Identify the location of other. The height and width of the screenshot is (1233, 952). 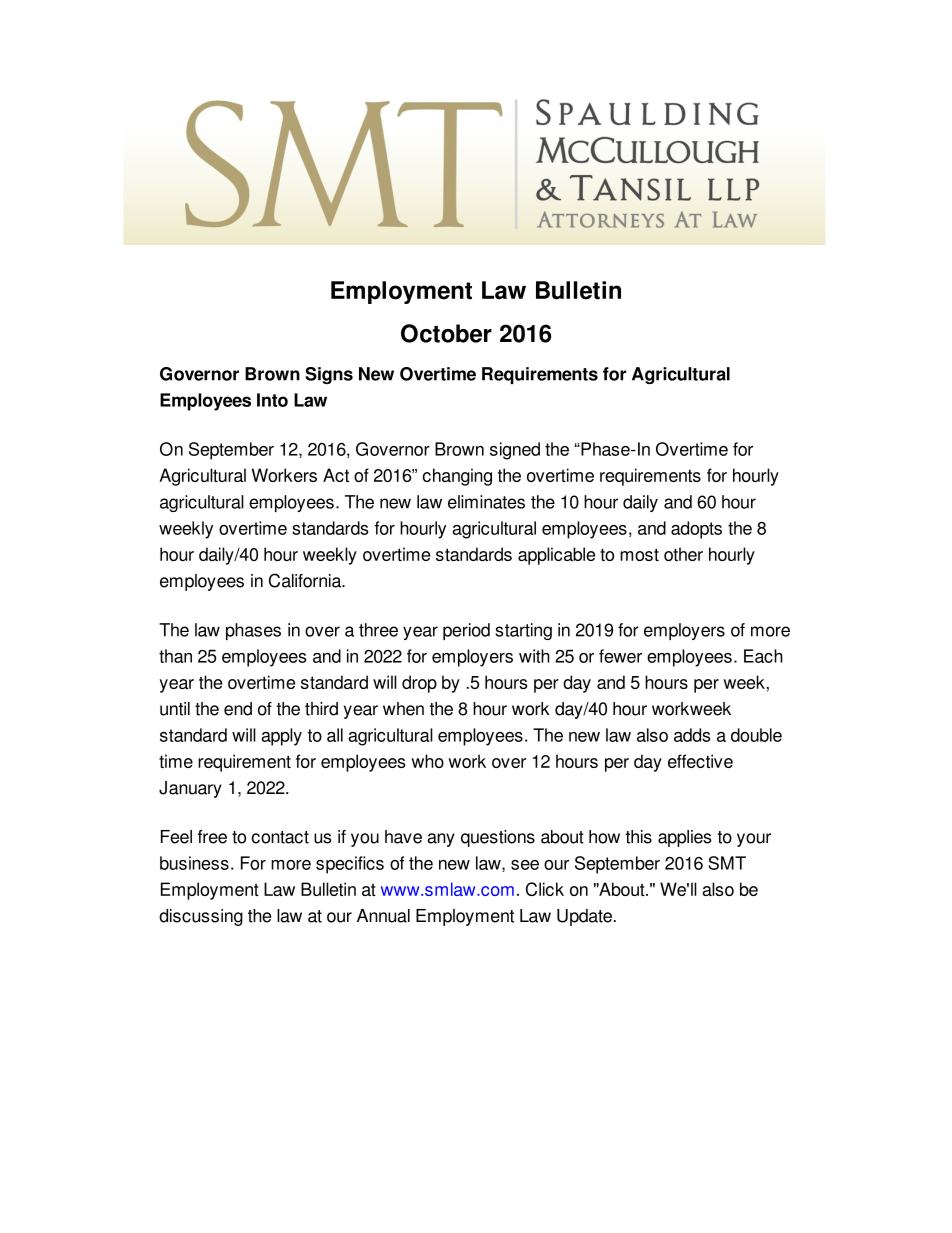
(683, 554).
